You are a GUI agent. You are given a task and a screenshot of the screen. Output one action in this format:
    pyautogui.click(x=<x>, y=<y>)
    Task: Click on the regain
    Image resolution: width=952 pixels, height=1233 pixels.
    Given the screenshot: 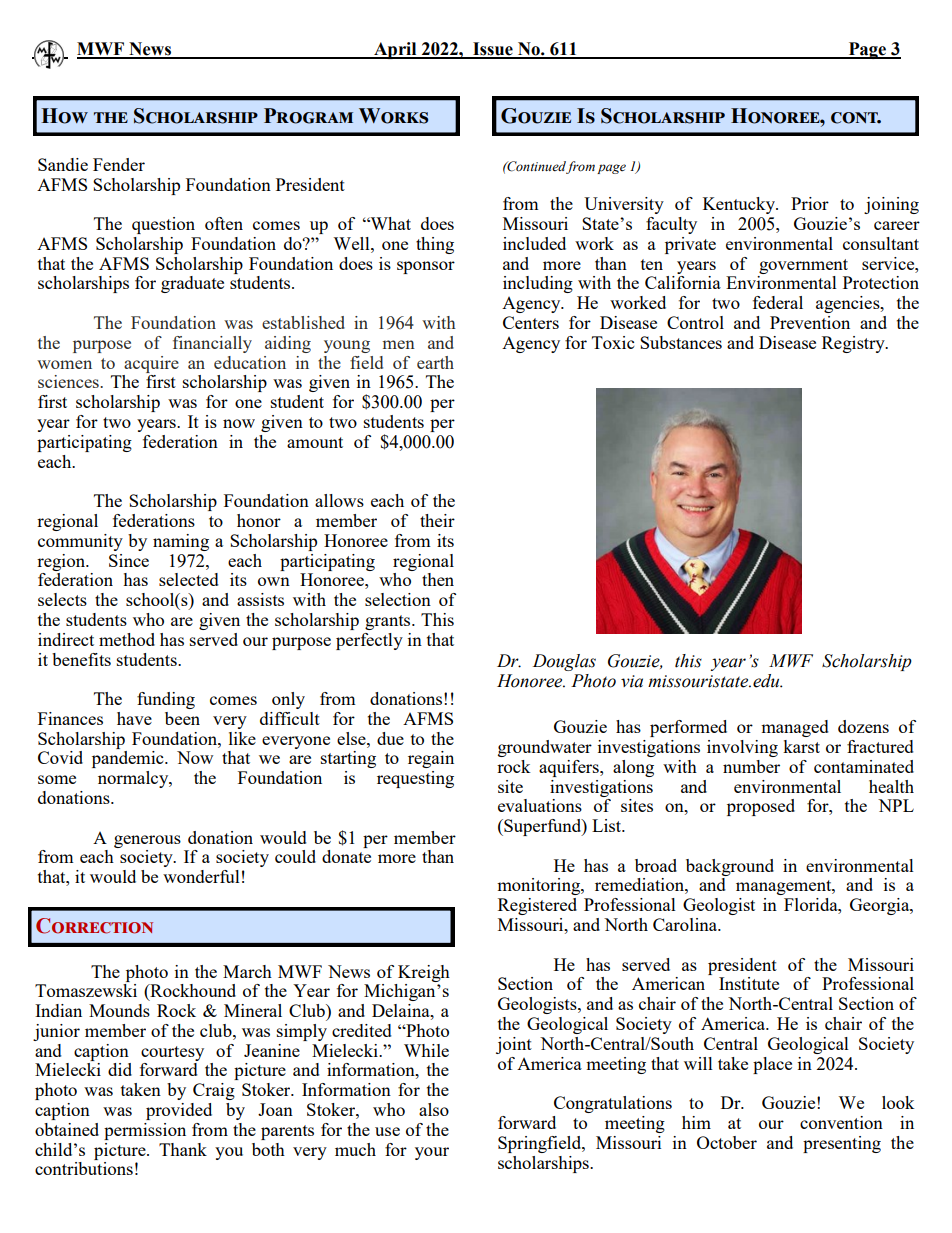 What is the action you would take?
    pyautogui.click(x=431, y=759)
